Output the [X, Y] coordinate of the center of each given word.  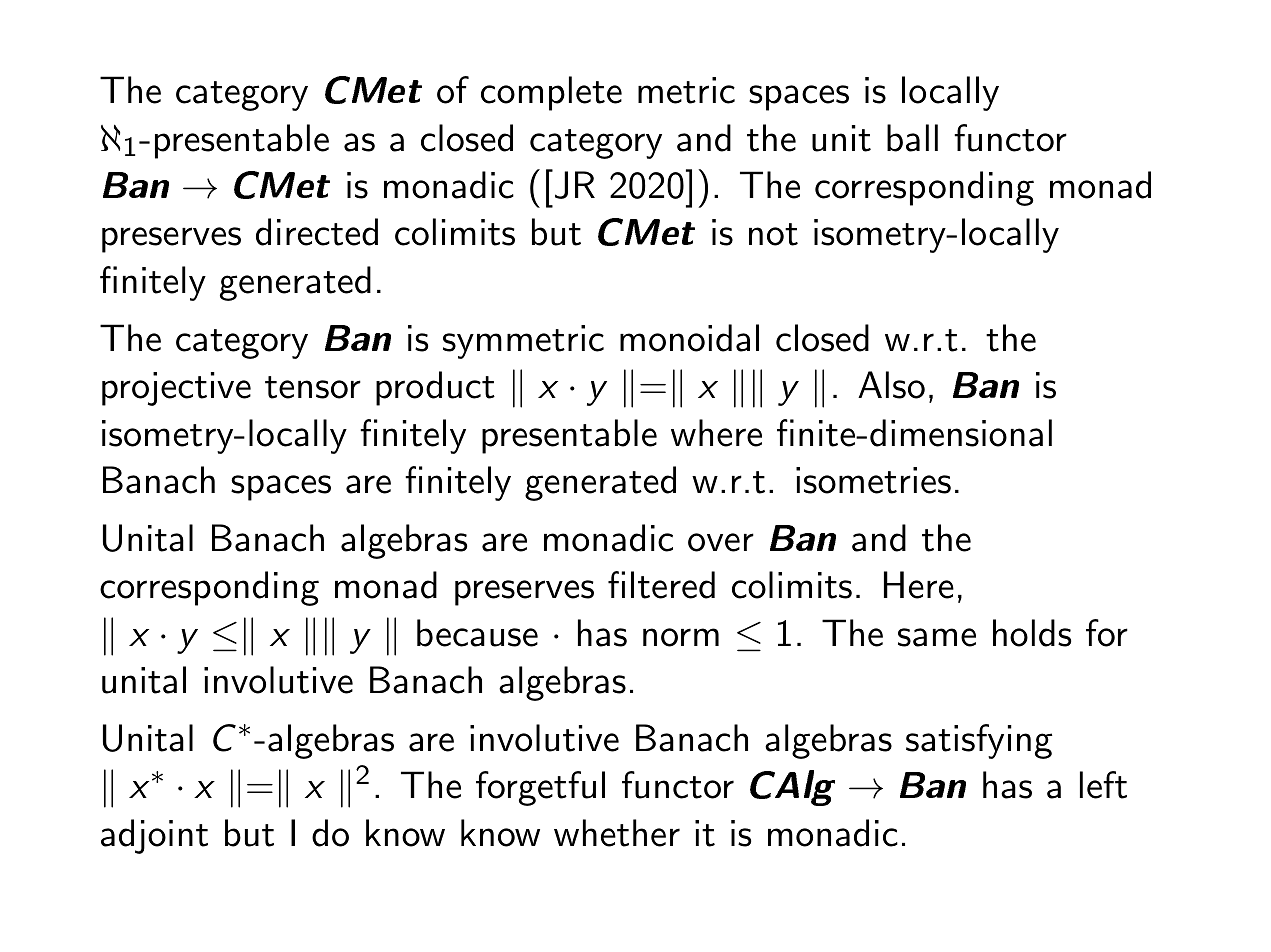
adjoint [154, 836]
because [477, 633]
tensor [313, 387]
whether [617, 833]
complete [551, 93]
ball [912, 138]
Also [891, 385]
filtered [661, 585]
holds [1032, 633]
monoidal [689, 338]
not [773, 234]
